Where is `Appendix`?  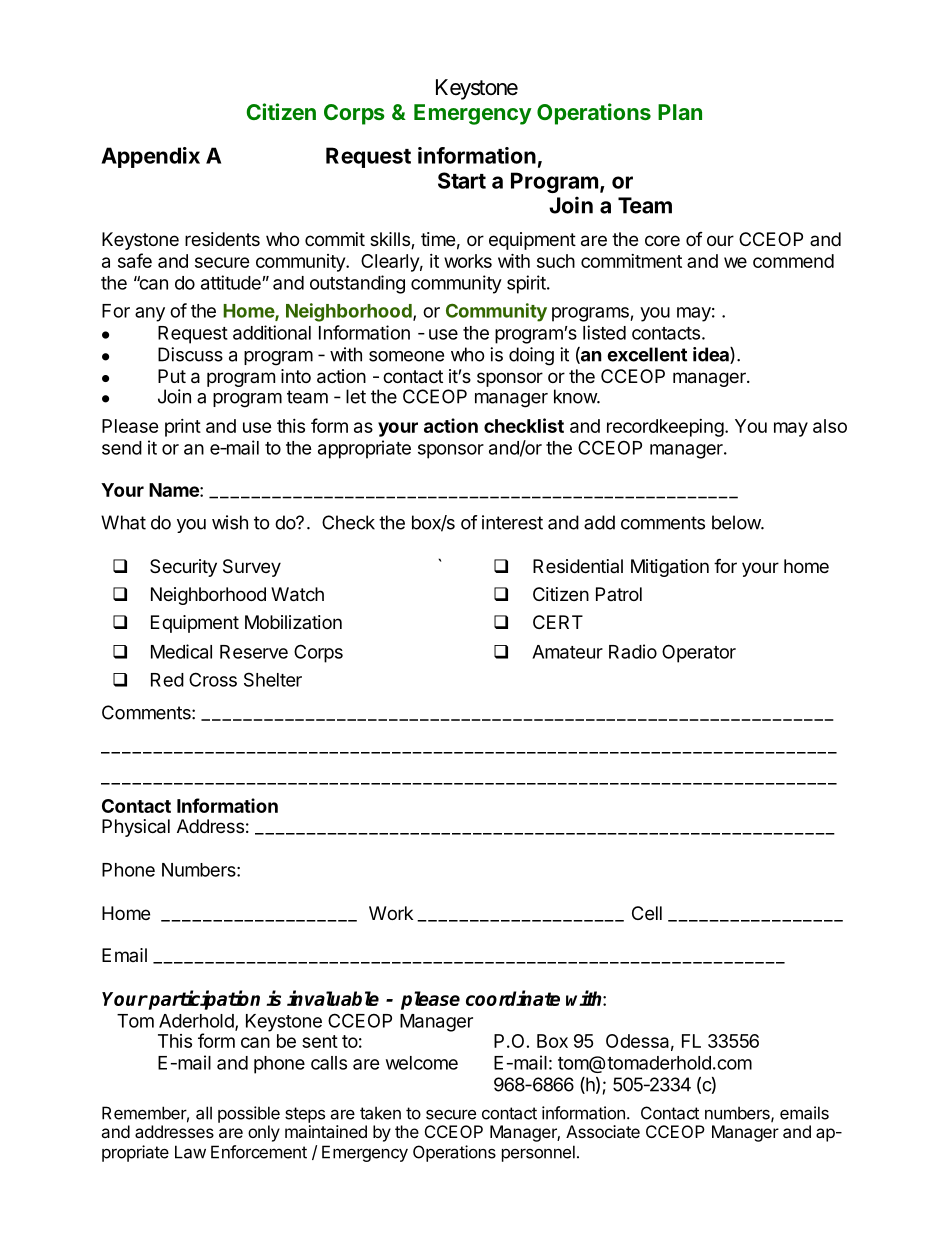
Appendix is located at coordinates (150, 157).
